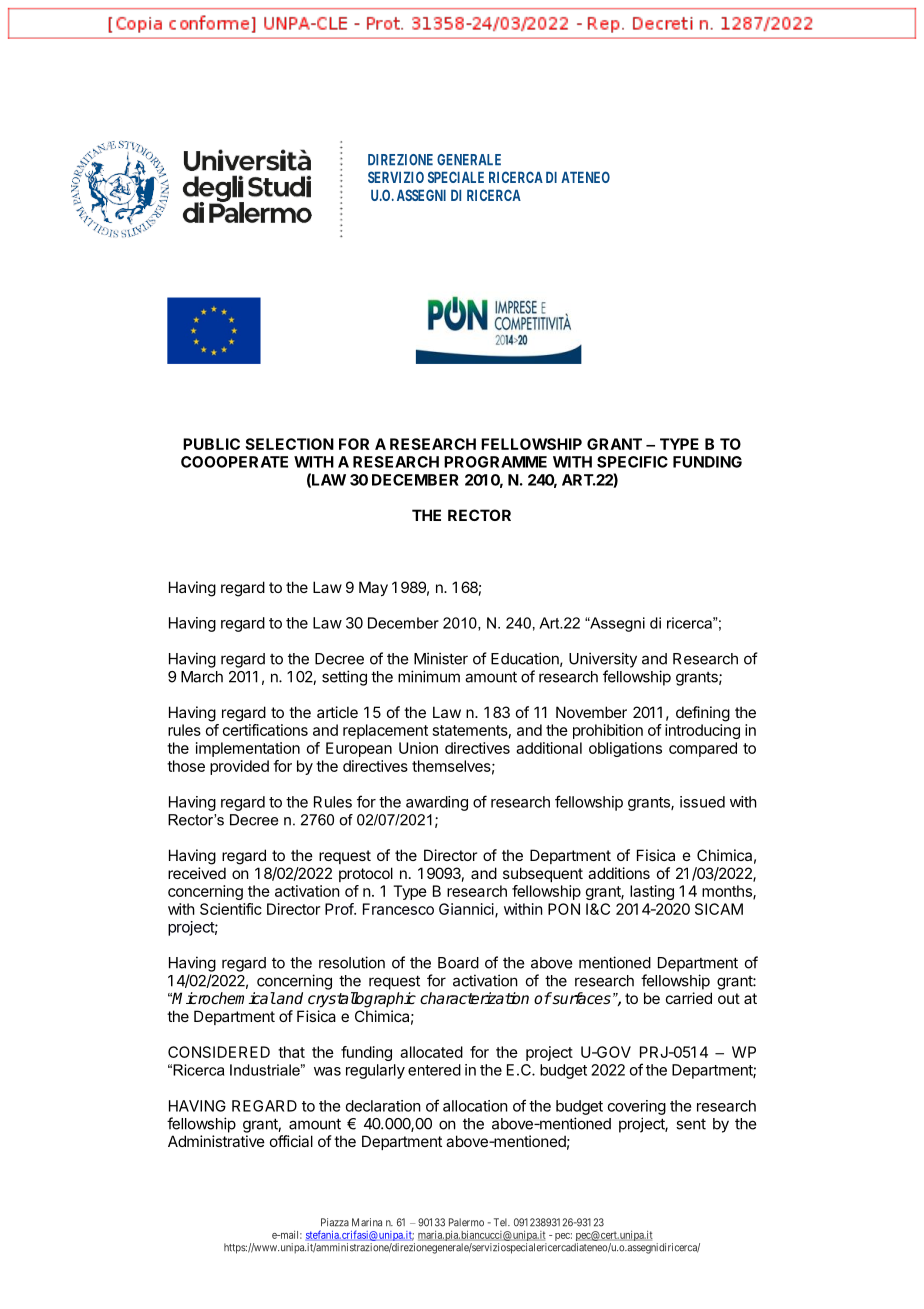  Describe the element at coordinates (219, 1052) in the screenshot. I see `CONSIDERED` at that location.
